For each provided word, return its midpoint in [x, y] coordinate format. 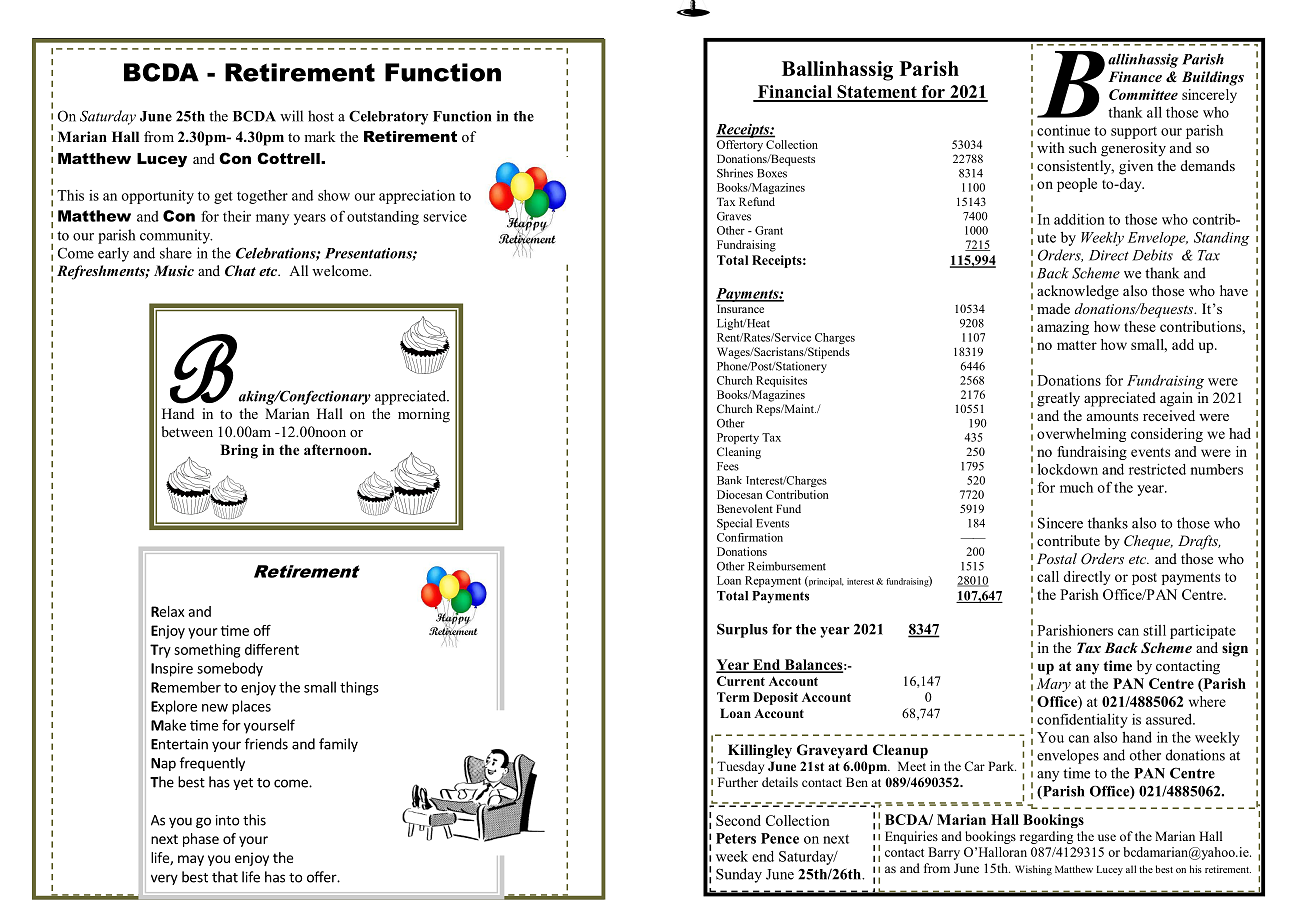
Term [733, 697]
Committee [1143, 94]
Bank [729, 480]
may [191, 860]
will [291, 116]
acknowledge [1078, 292]
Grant [769, 230]
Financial [794, 93]
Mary [1054, 685]
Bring [239, 451]
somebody [230, 669]
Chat [240, 271]
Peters [736, 838]
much [1076, 487]
